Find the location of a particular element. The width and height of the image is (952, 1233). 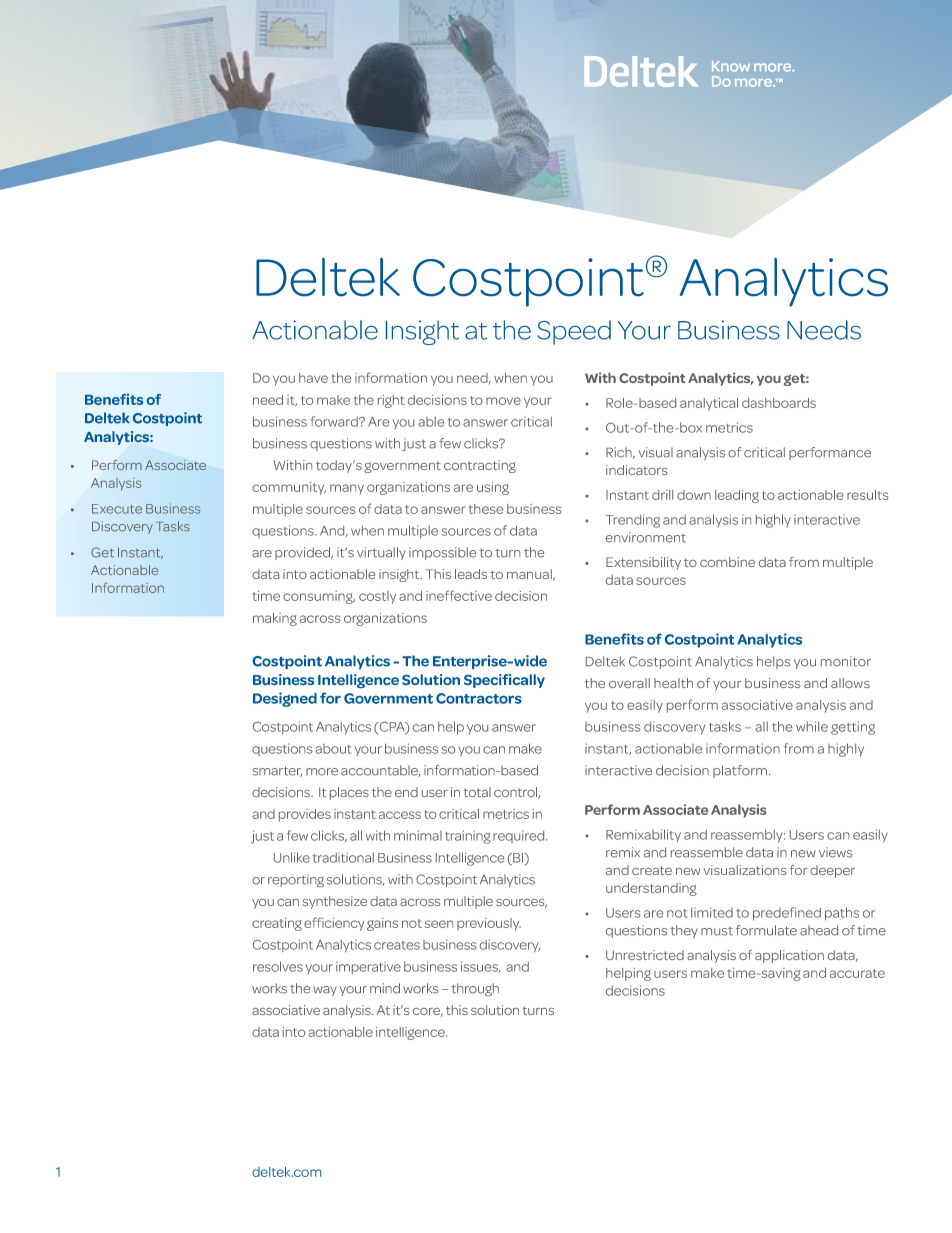

while is located at coordinates (812, 726).
